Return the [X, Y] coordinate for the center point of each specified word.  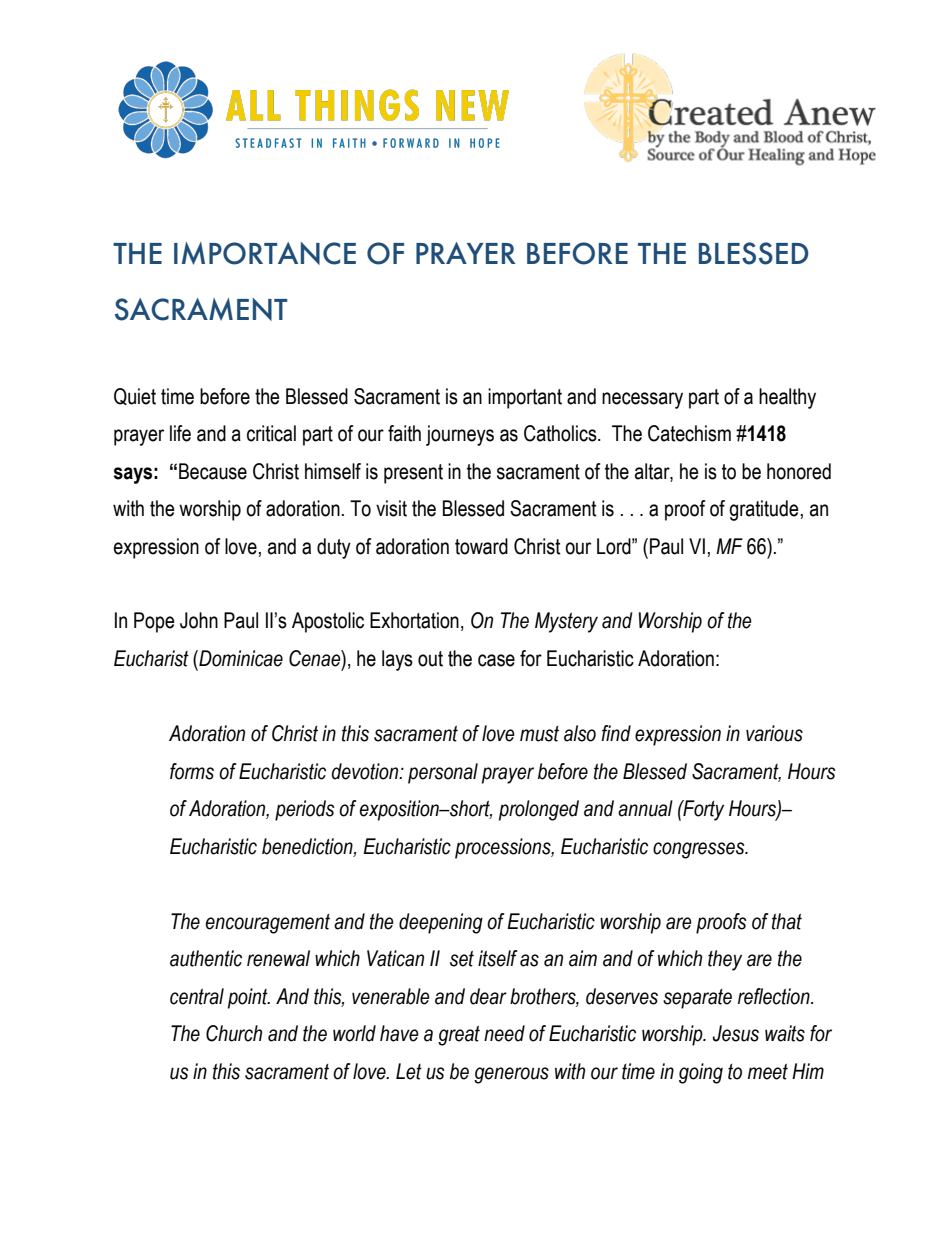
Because [213, 471]
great [459, 1036]
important [525, 398]
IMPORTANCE [265, 253]
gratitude [764, 510]
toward [481, 546]
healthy [787, 398]
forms [192, 771]
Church [234, 1033]
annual [645, 808]
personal [443, 773]
